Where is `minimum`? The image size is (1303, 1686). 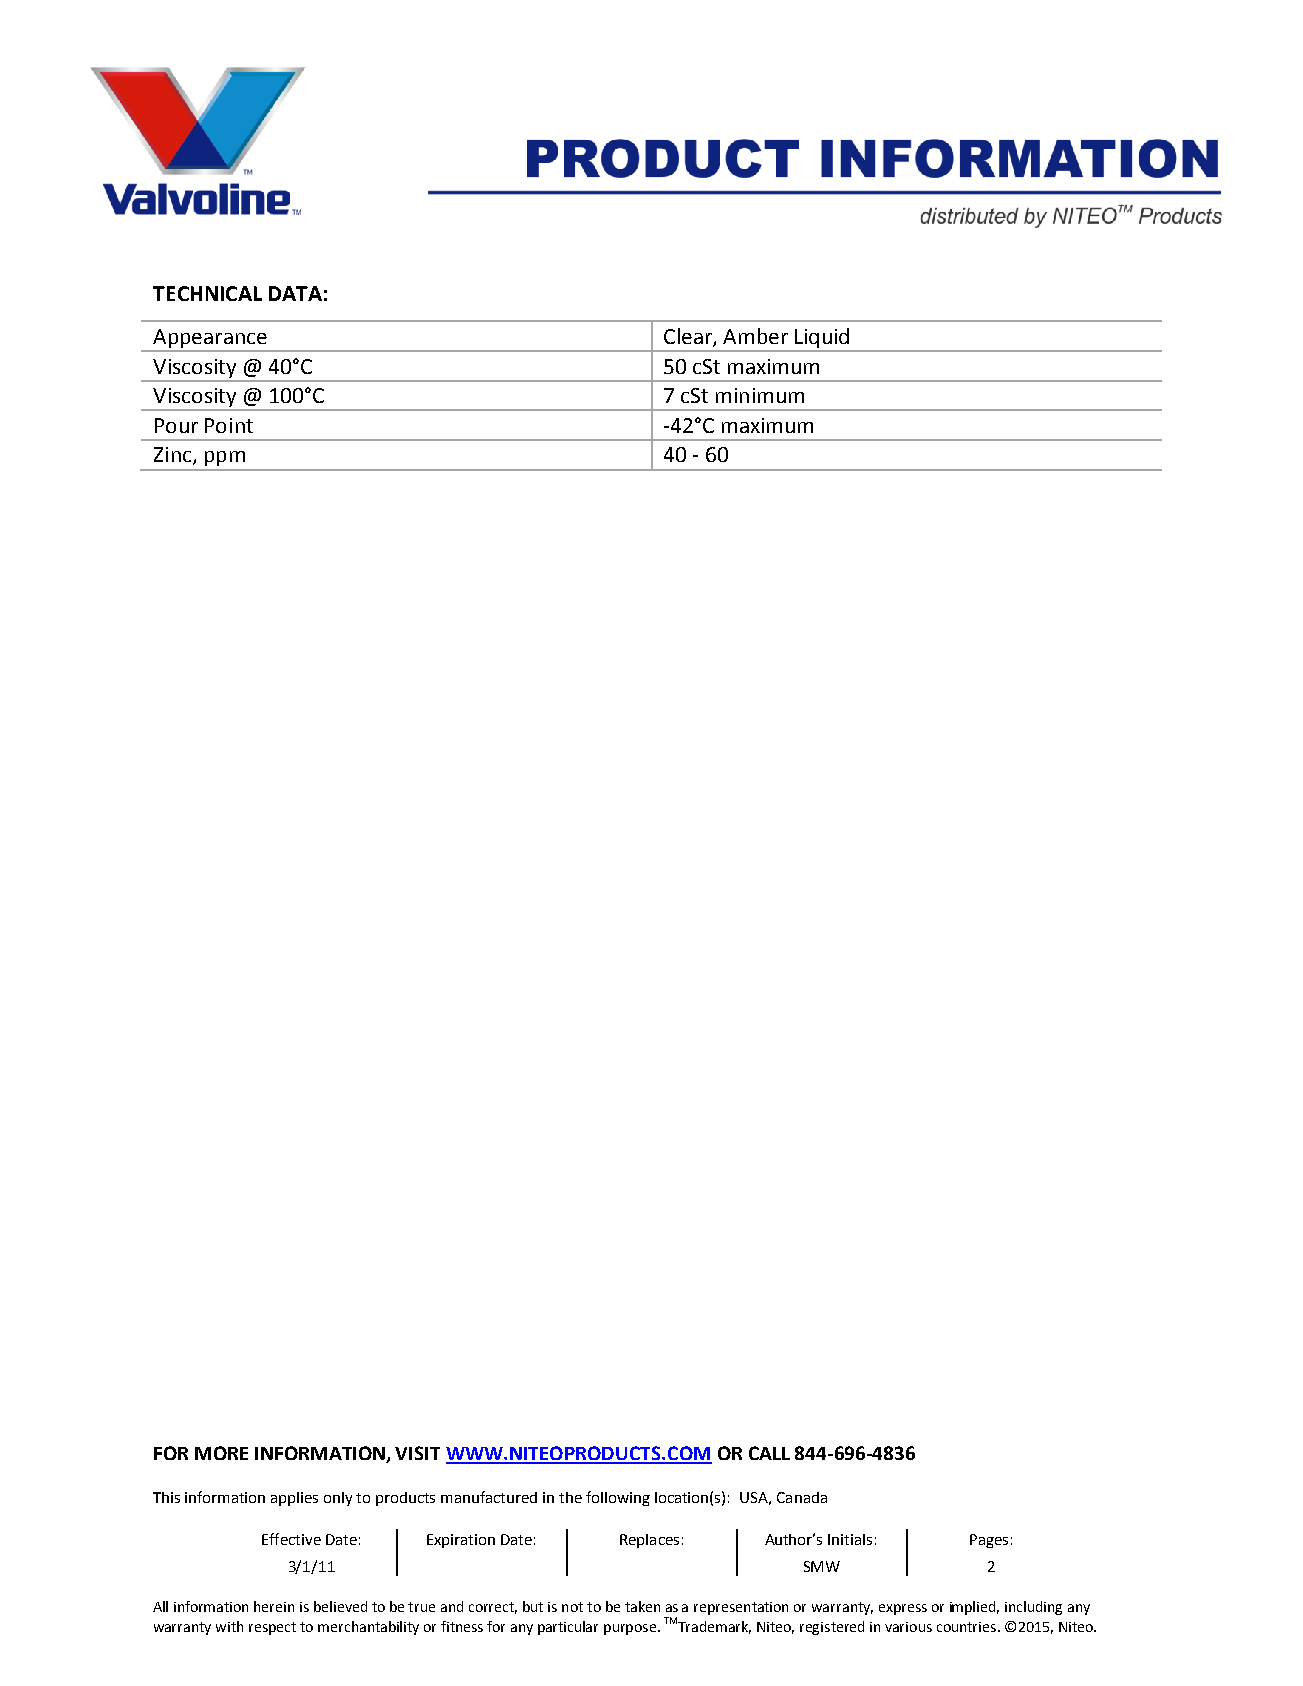 minimum is located at coordinates (760, 395).
